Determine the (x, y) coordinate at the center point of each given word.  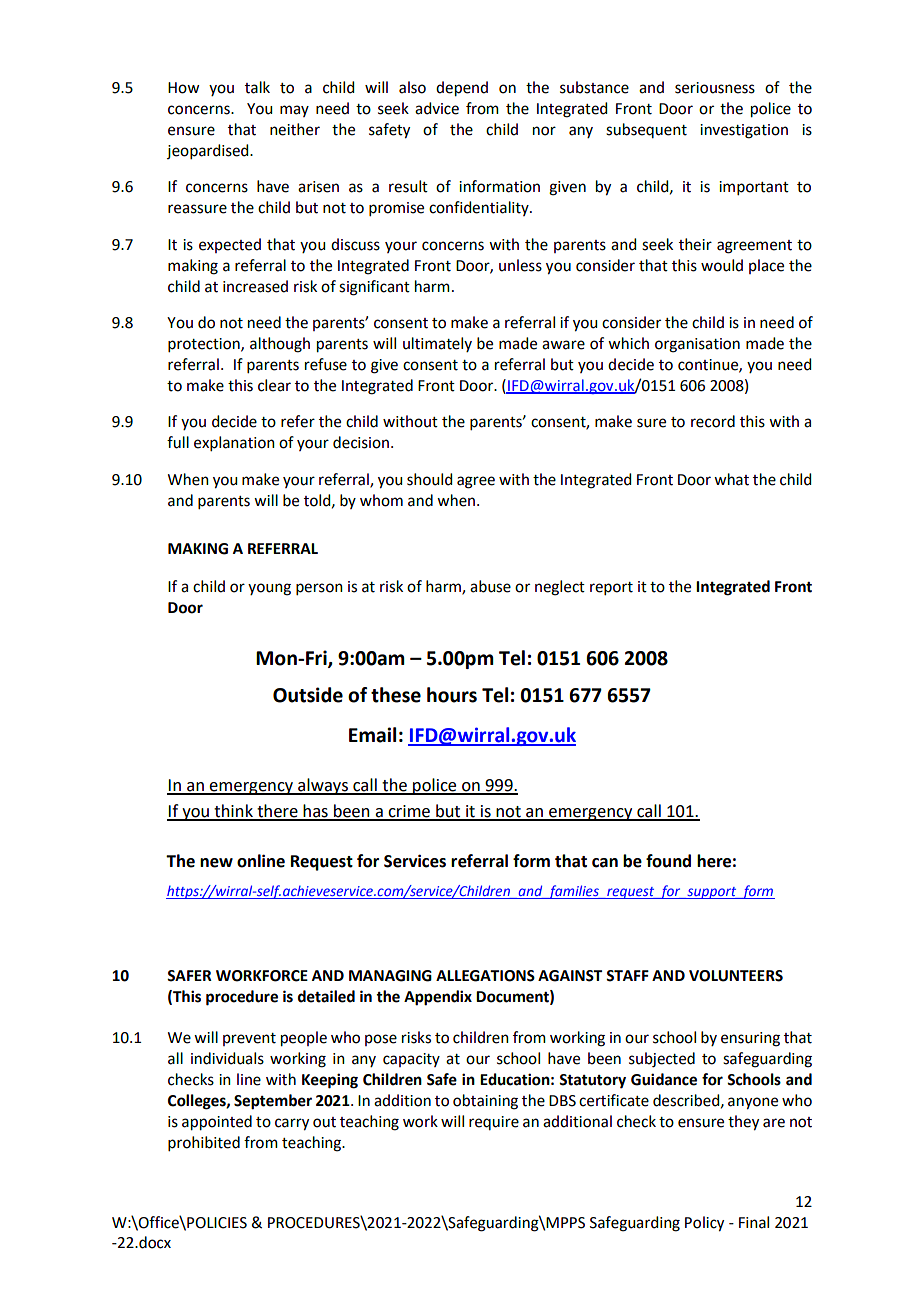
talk (257, 87)
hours (452, 695)
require (494, 1123)
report (611, 588)
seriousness (715, 88)
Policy (704, 1224)
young (269, 589)
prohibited (204, 1143)
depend (462, 89)
